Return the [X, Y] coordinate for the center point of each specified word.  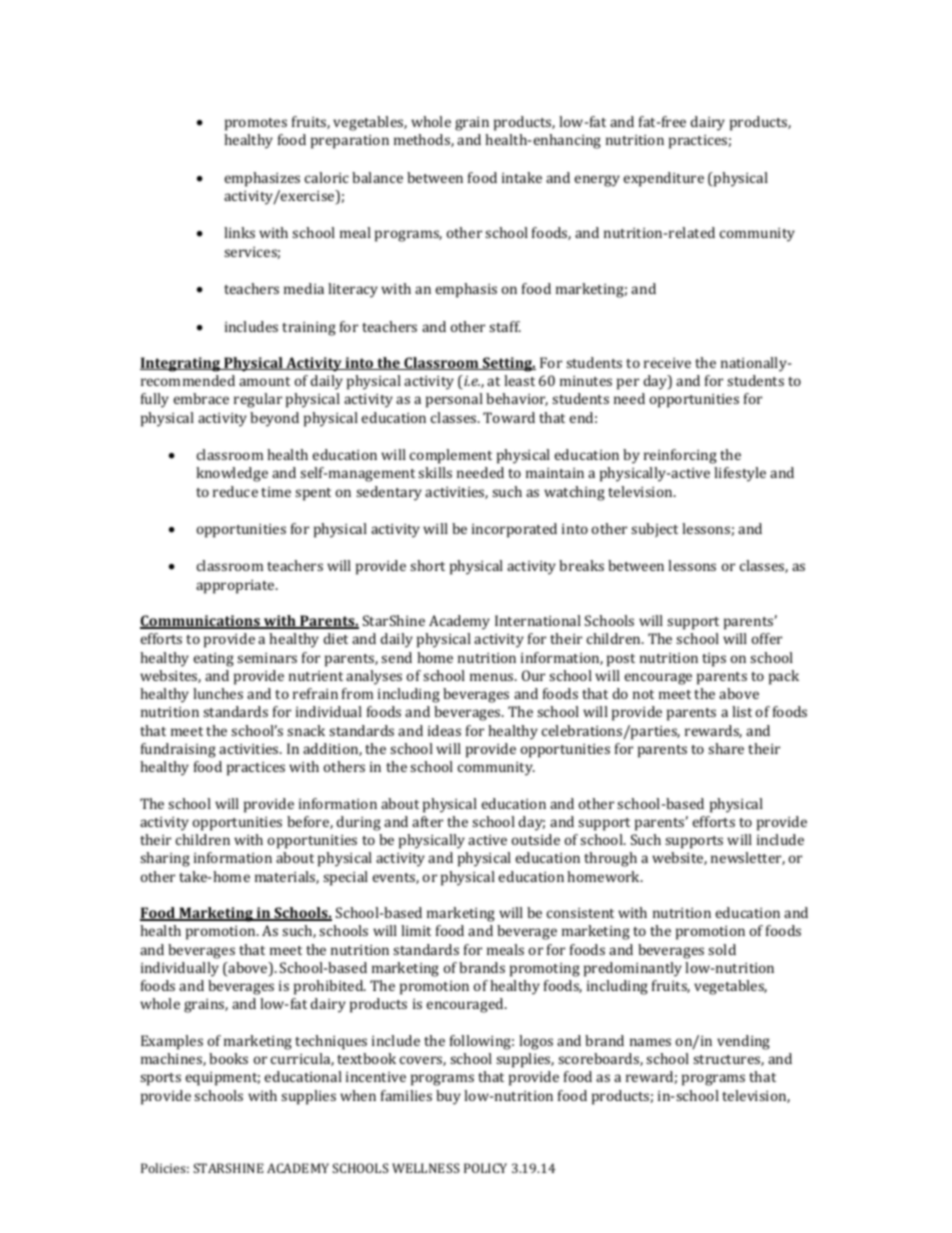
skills [435, 472]
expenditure [664, 179]
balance [377, 177]
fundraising [178, 750]
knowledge [232, 474]
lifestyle [740, 474]
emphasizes [262, 179]
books [228, 1058]
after [427, 821]
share [726, 748]
